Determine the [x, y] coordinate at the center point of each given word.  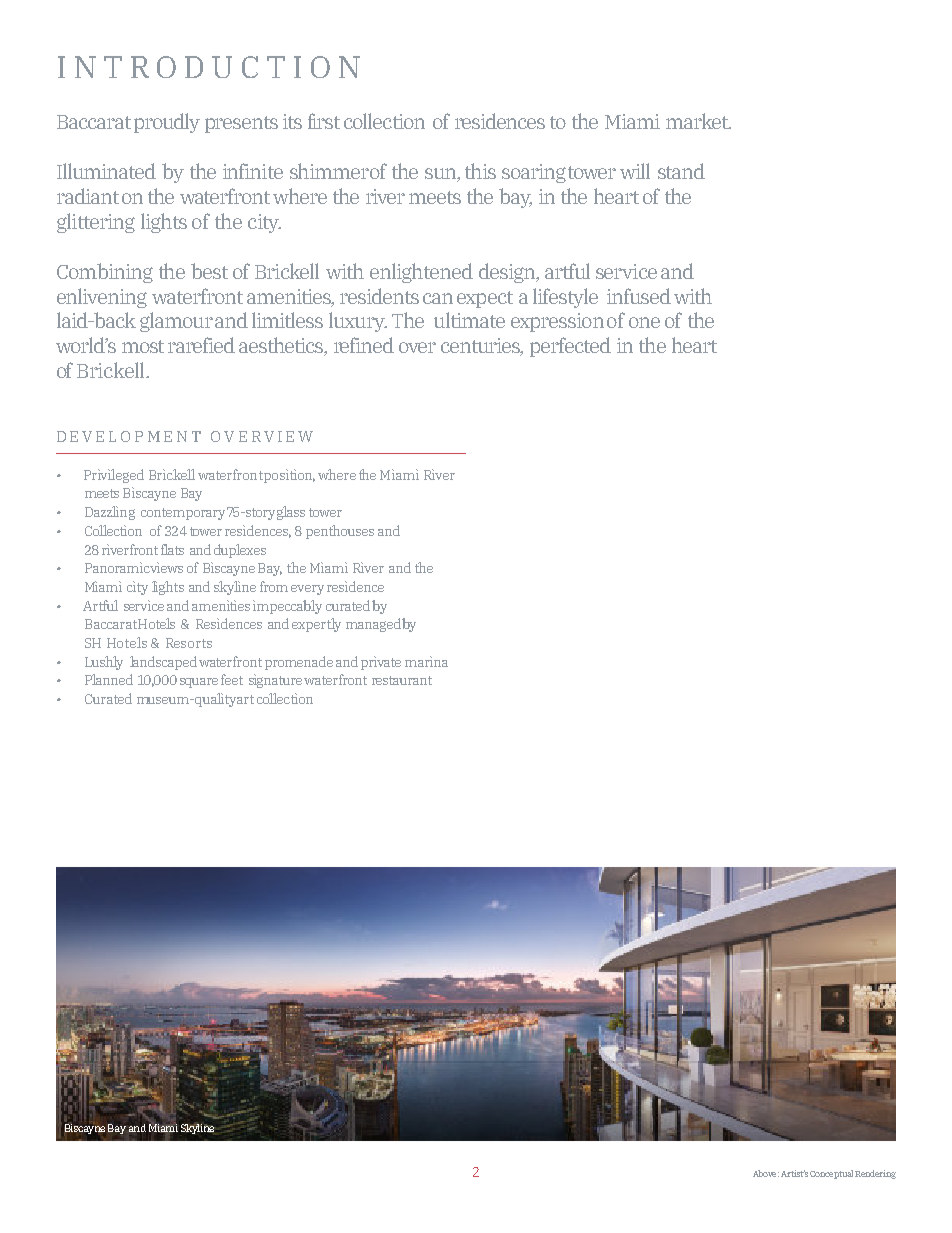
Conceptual [831, 1174]
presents [241, 124]
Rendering [875, 1174]
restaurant [402, 680]
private [381, 663]
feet [232, 679]
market [698, 121]
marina [426, 661]
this [480, 171]
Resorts [189, 643]
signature [275, 681]
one [644, 322]
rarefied [201, 345]
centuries [481, 347]
